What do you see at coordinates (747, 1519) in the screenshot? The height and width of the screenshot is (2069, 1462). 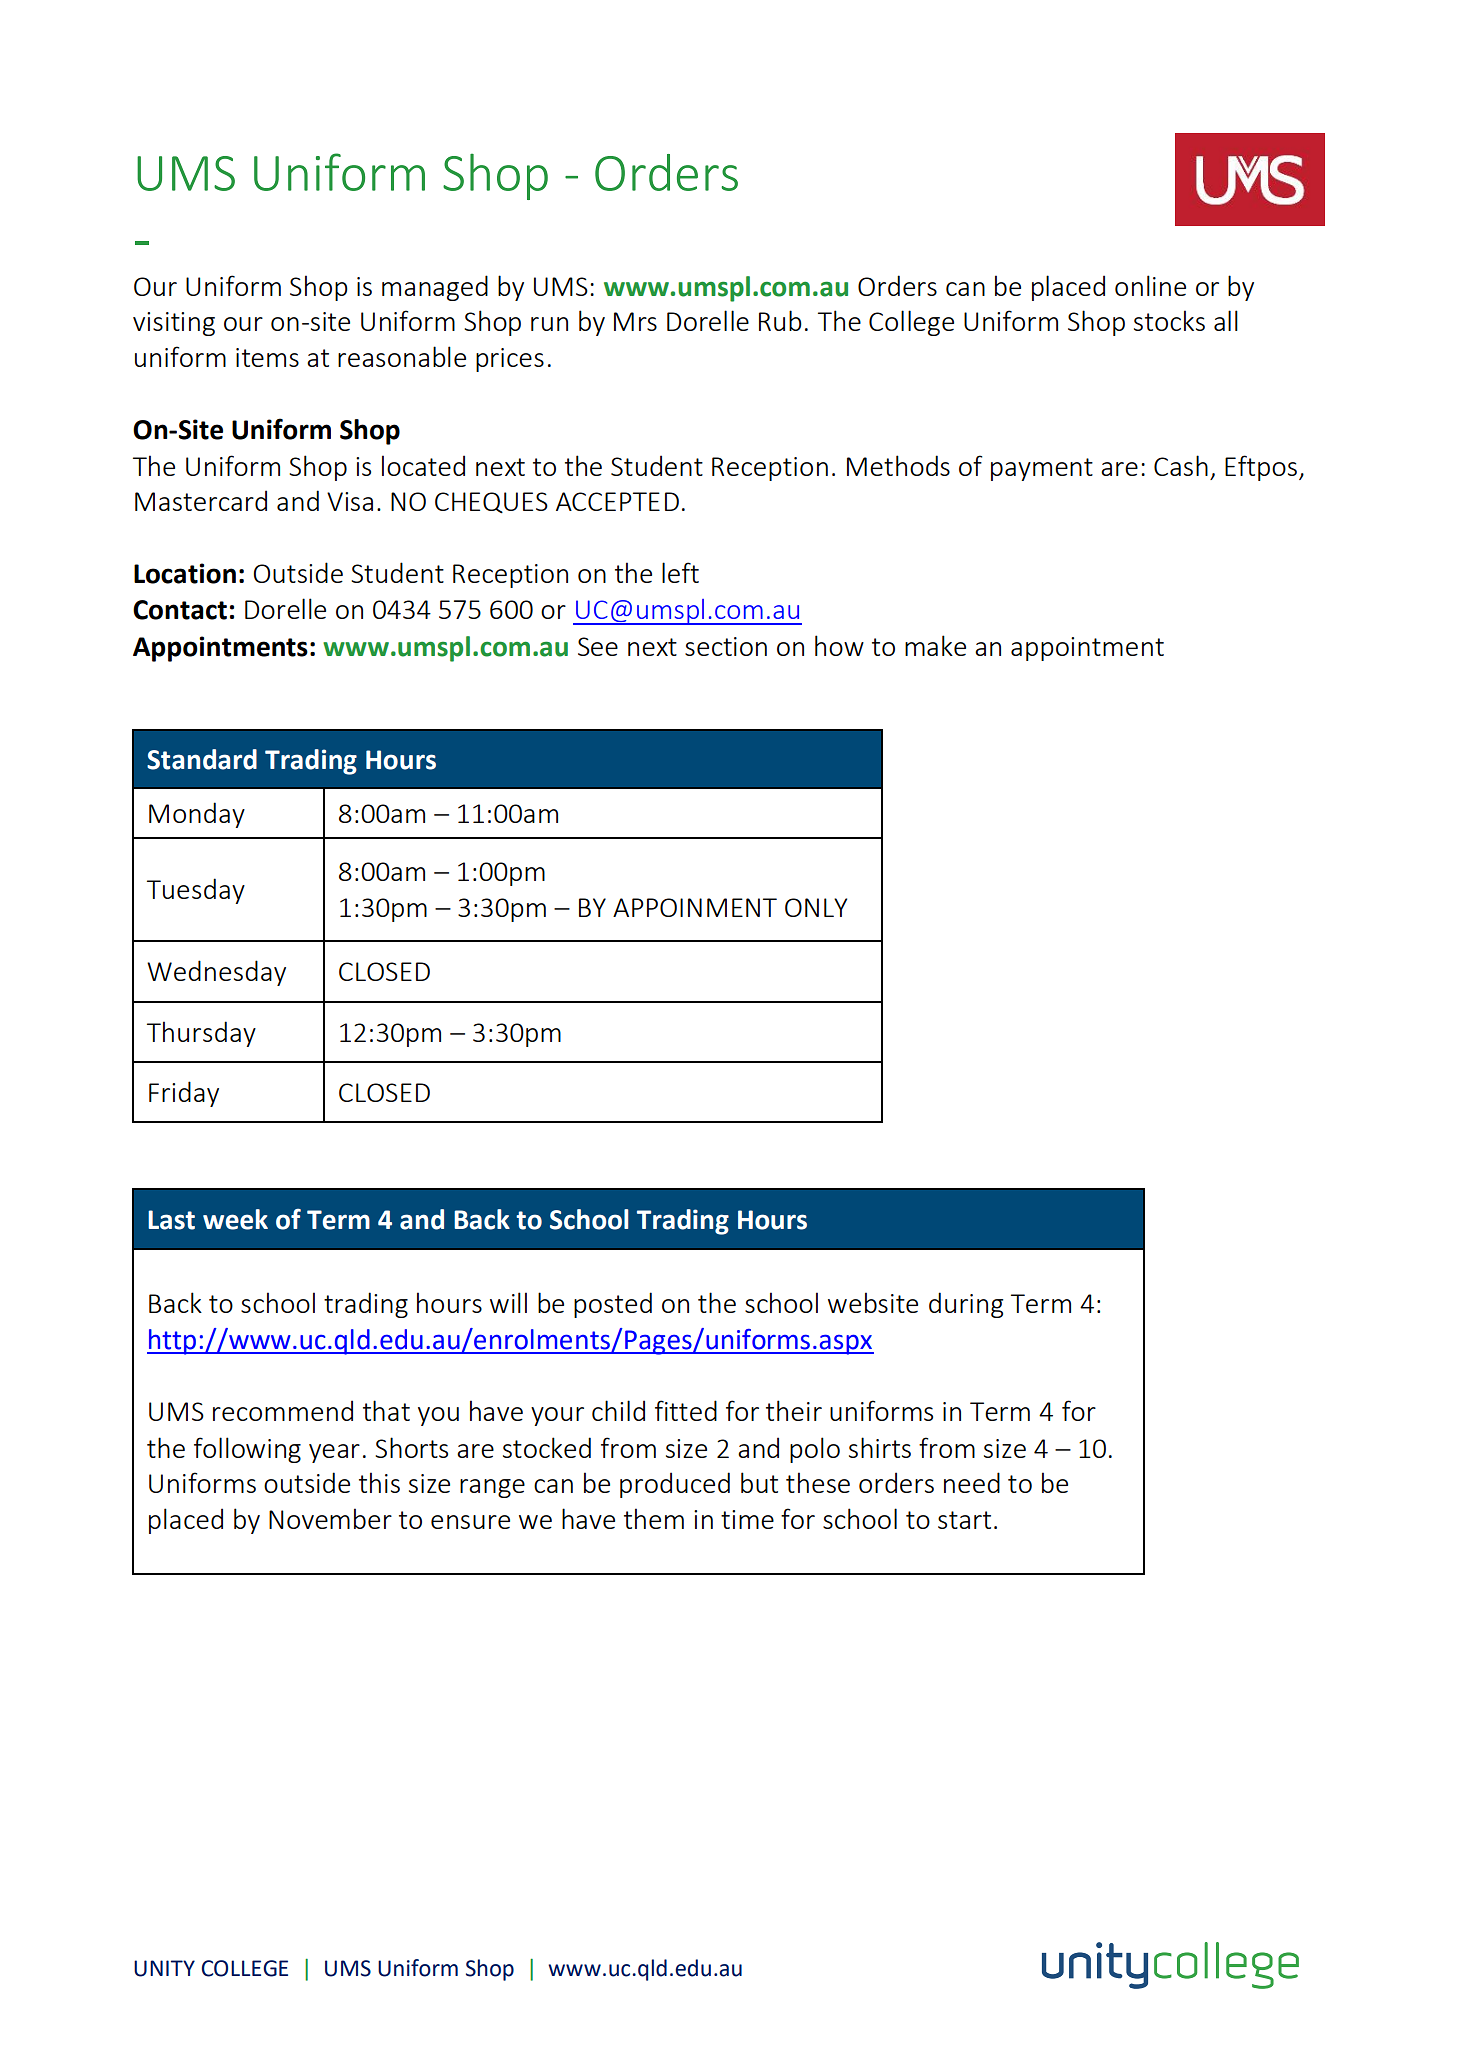 I see `time` at bounding box center [747, 1519].
